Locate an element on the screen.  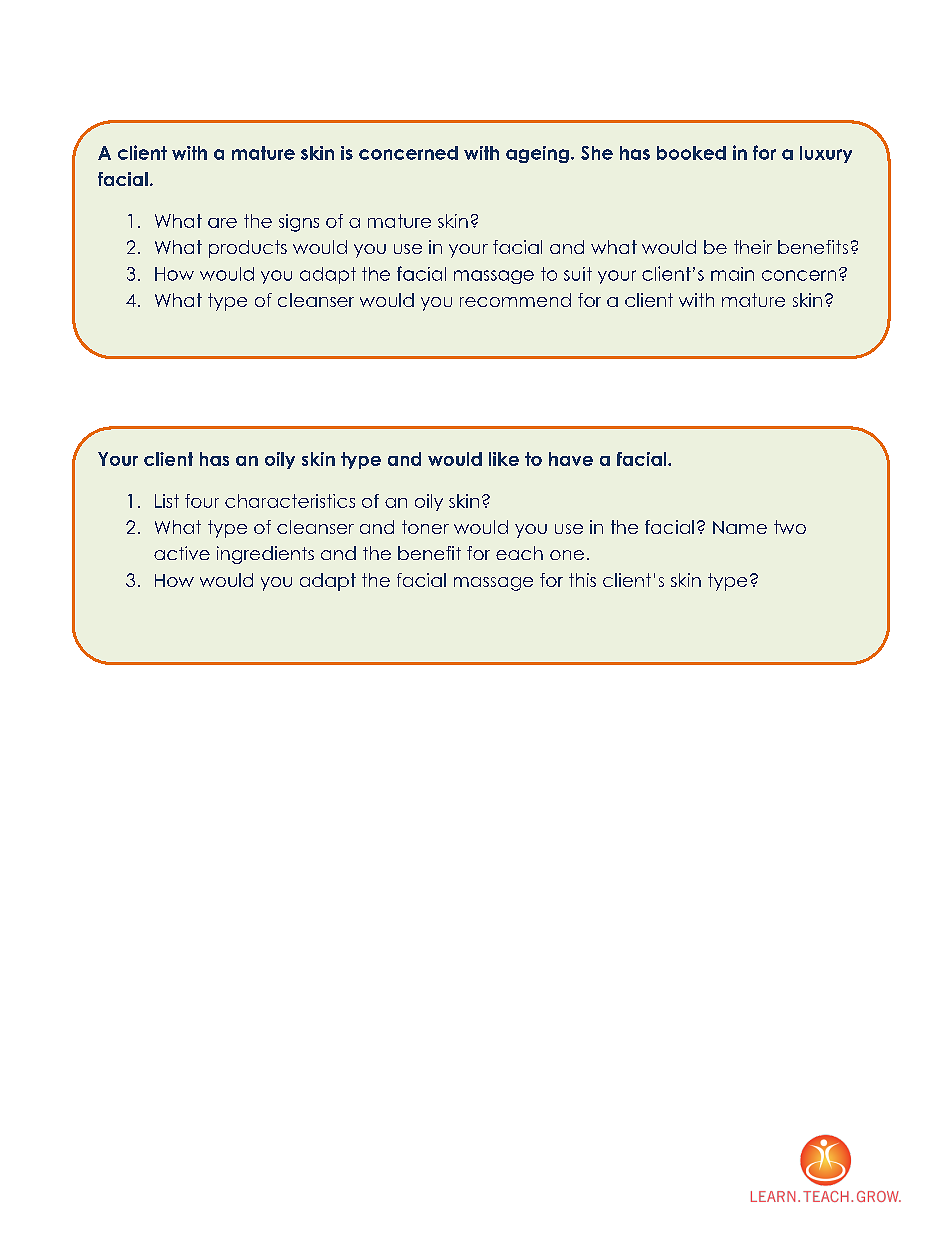
like is located at coordinates (504, 459).
